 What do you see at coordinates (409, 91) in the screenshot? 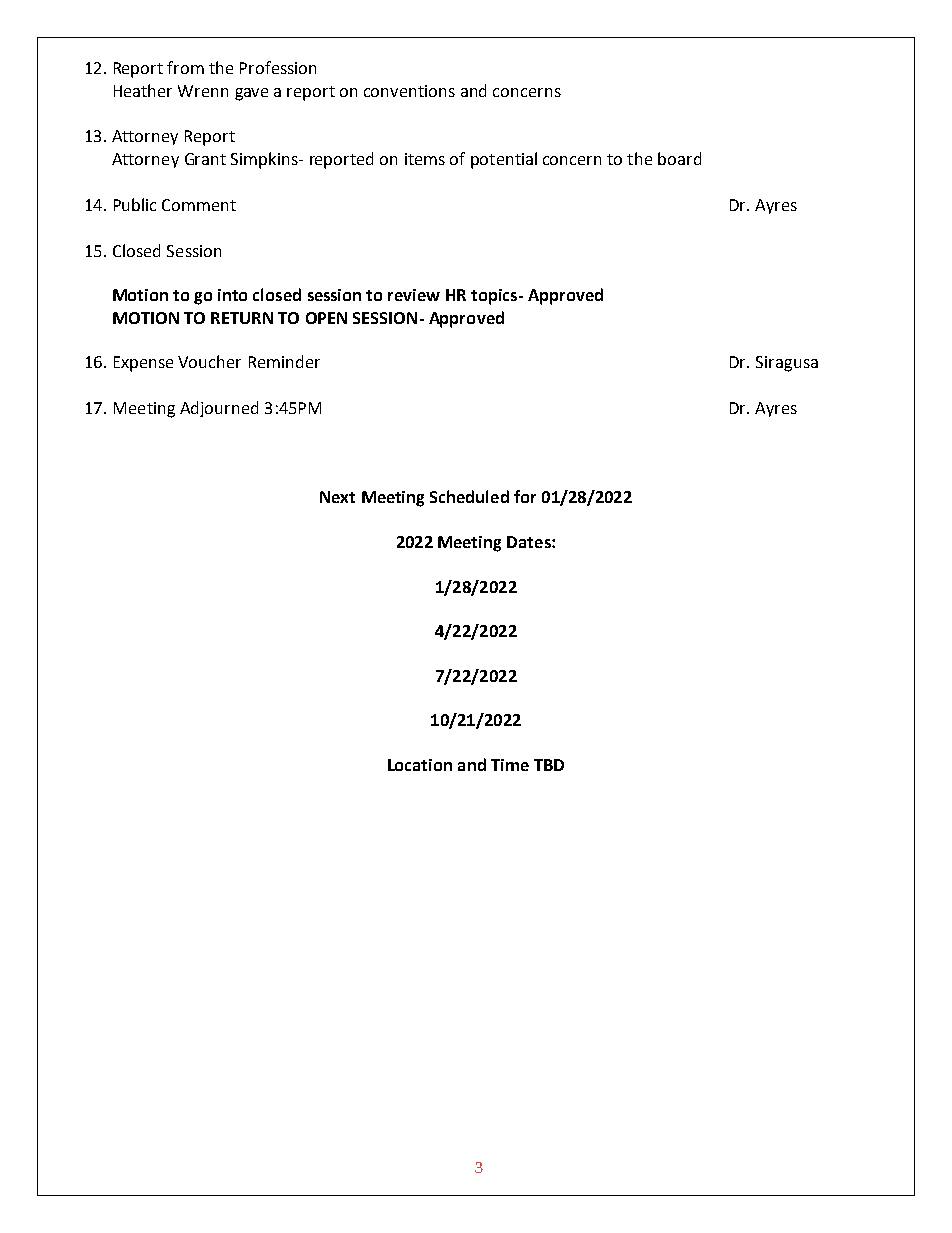
I see `conventions` at bounding box center [409, 91].
